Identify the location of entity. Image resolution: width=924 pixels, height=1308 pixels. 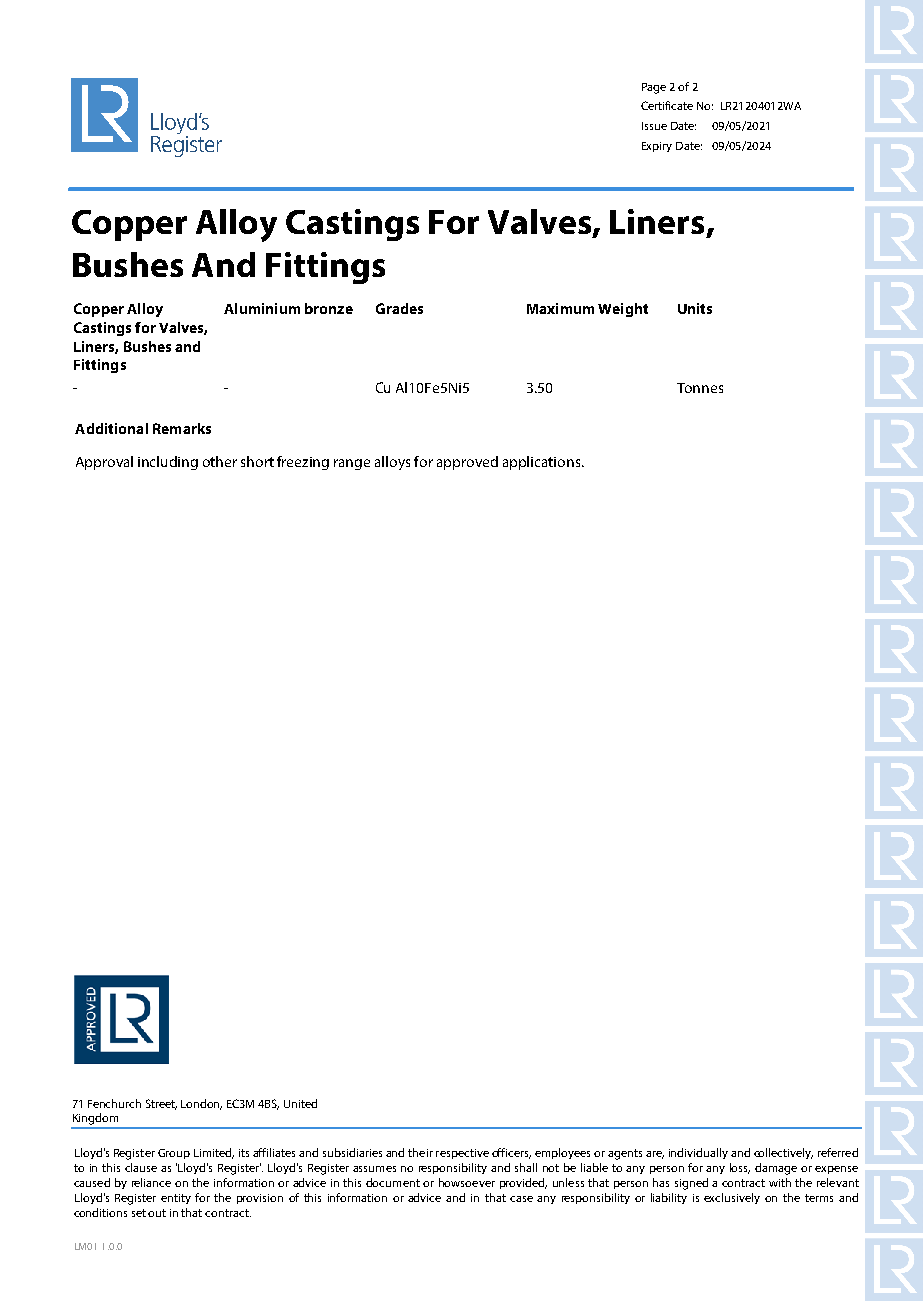
(176, 1199).
